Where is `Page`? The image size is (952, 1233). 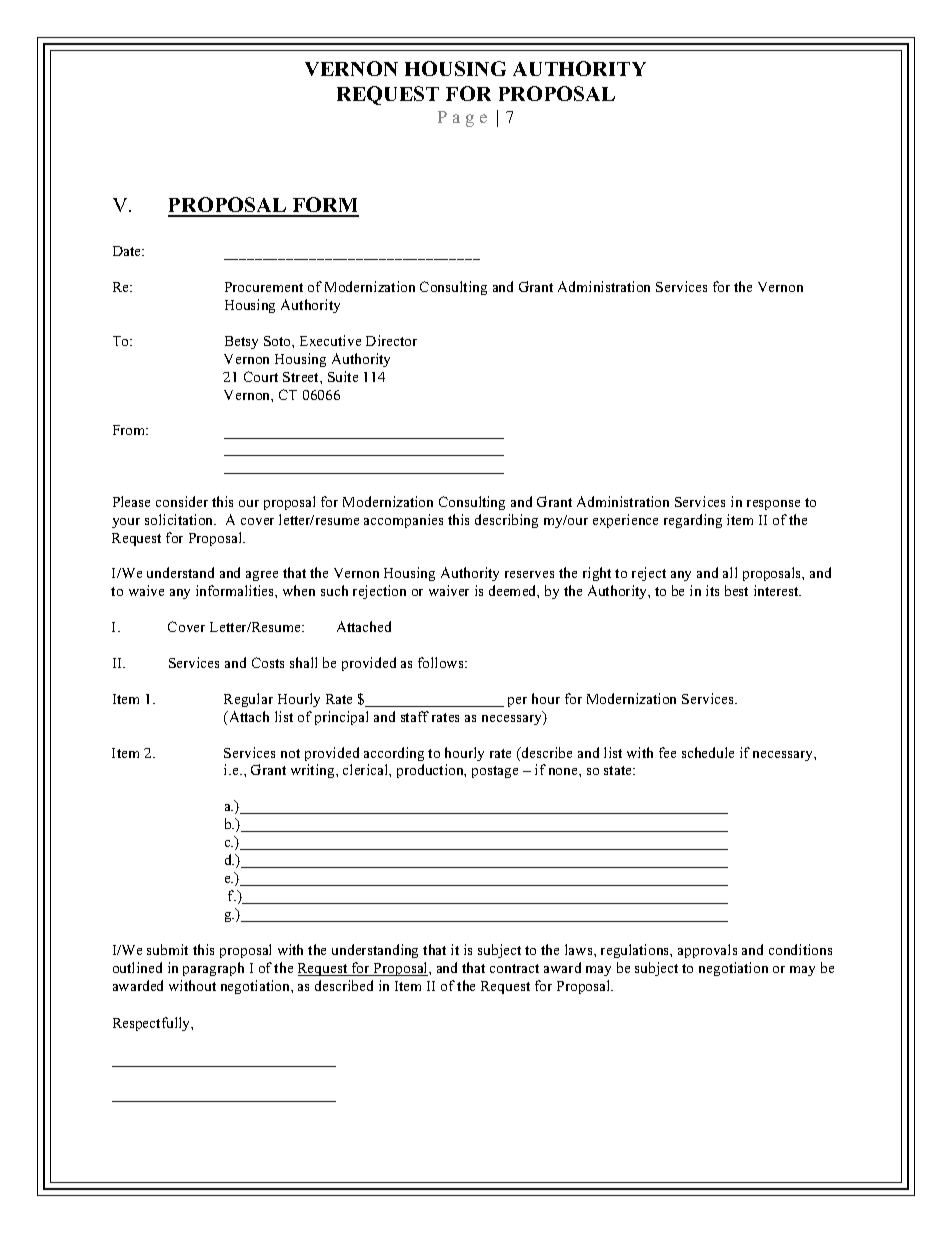 Page is located at coordinates (462, 119).
